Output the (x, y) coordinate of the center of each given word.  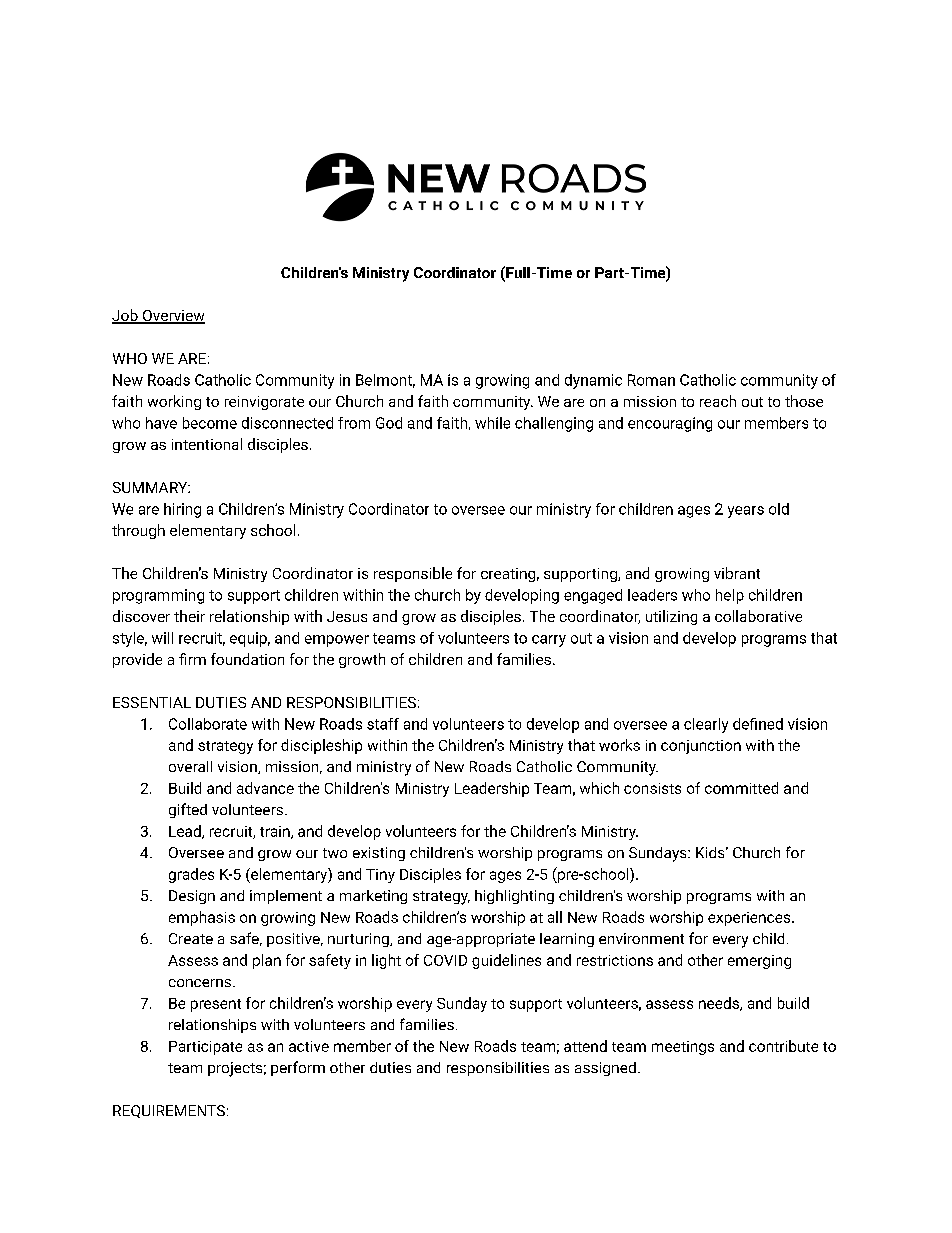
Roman (651, 380)
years (746, 512)
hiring (182, 510)
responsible (413, 574)
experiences (750, 919)
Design (192, 897)
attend (585, 1046)
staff (383, 724)
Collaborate (208, 724)
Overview (172, 317)
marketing (373, 897)
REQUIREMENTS (169, 1111)
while (492, 423)
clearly (706, 725)
